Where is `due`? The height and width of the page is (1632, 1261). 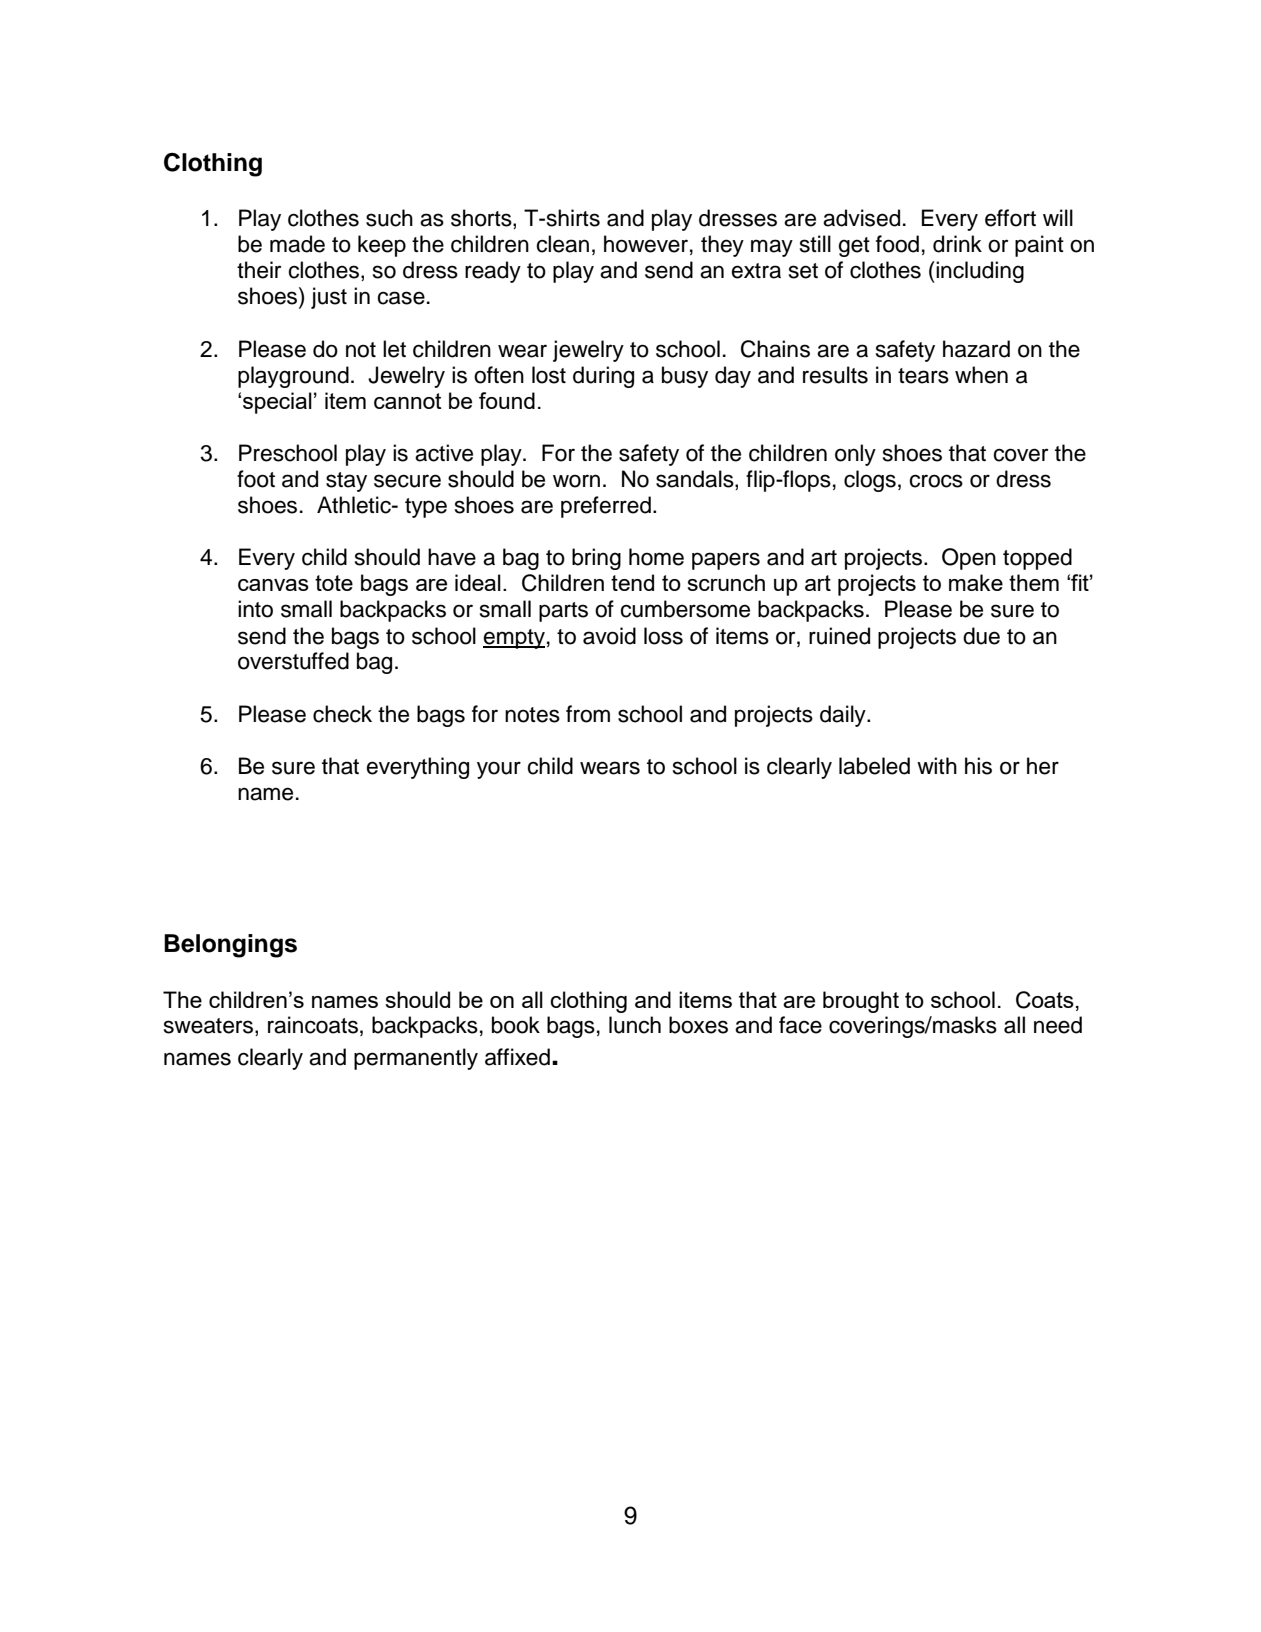 due is located at coordinates (981, 636).
